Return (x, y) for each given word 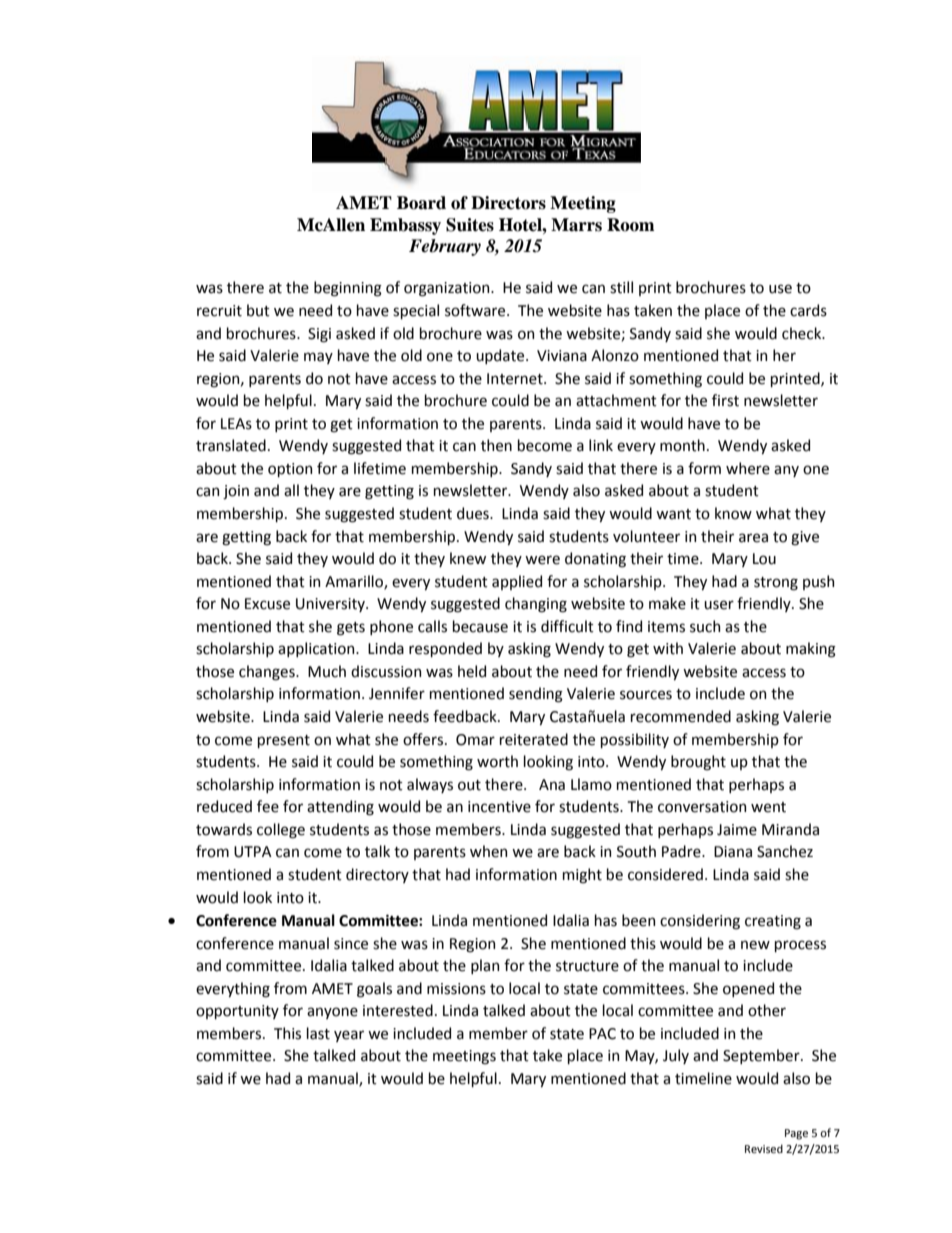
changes (268, 673)
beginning (348, 289)
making (811, 650)
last (318, 1033)
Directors (508, 203)
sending (536, 695)
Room (630, 225)
